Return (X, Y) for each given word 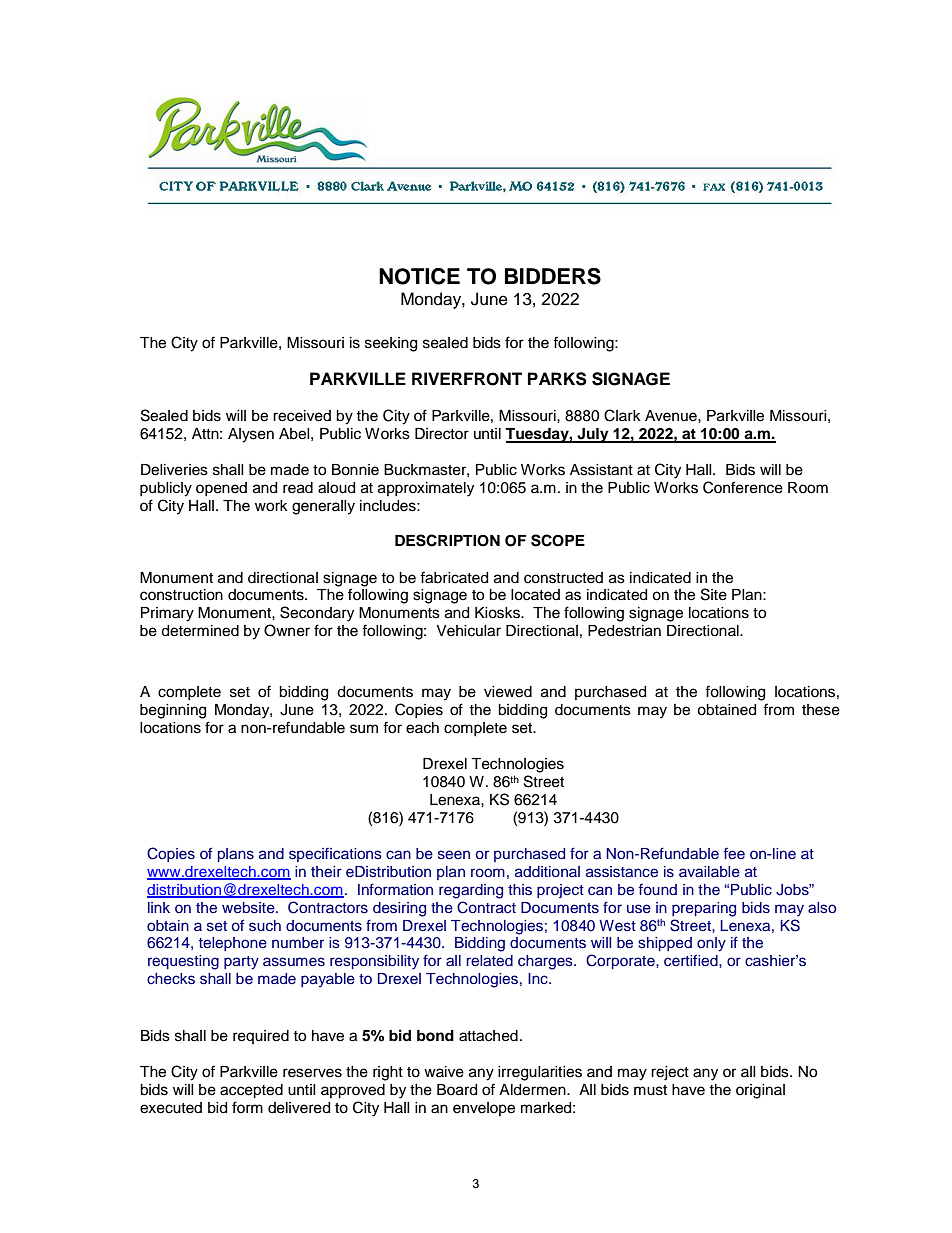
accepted (251, 1091)
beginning (173, 711)
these (821, 710)
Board (457, 1090)
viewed (508, 692)
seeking (391, 344)
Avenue (672, 416)
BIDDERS (553, 276)
